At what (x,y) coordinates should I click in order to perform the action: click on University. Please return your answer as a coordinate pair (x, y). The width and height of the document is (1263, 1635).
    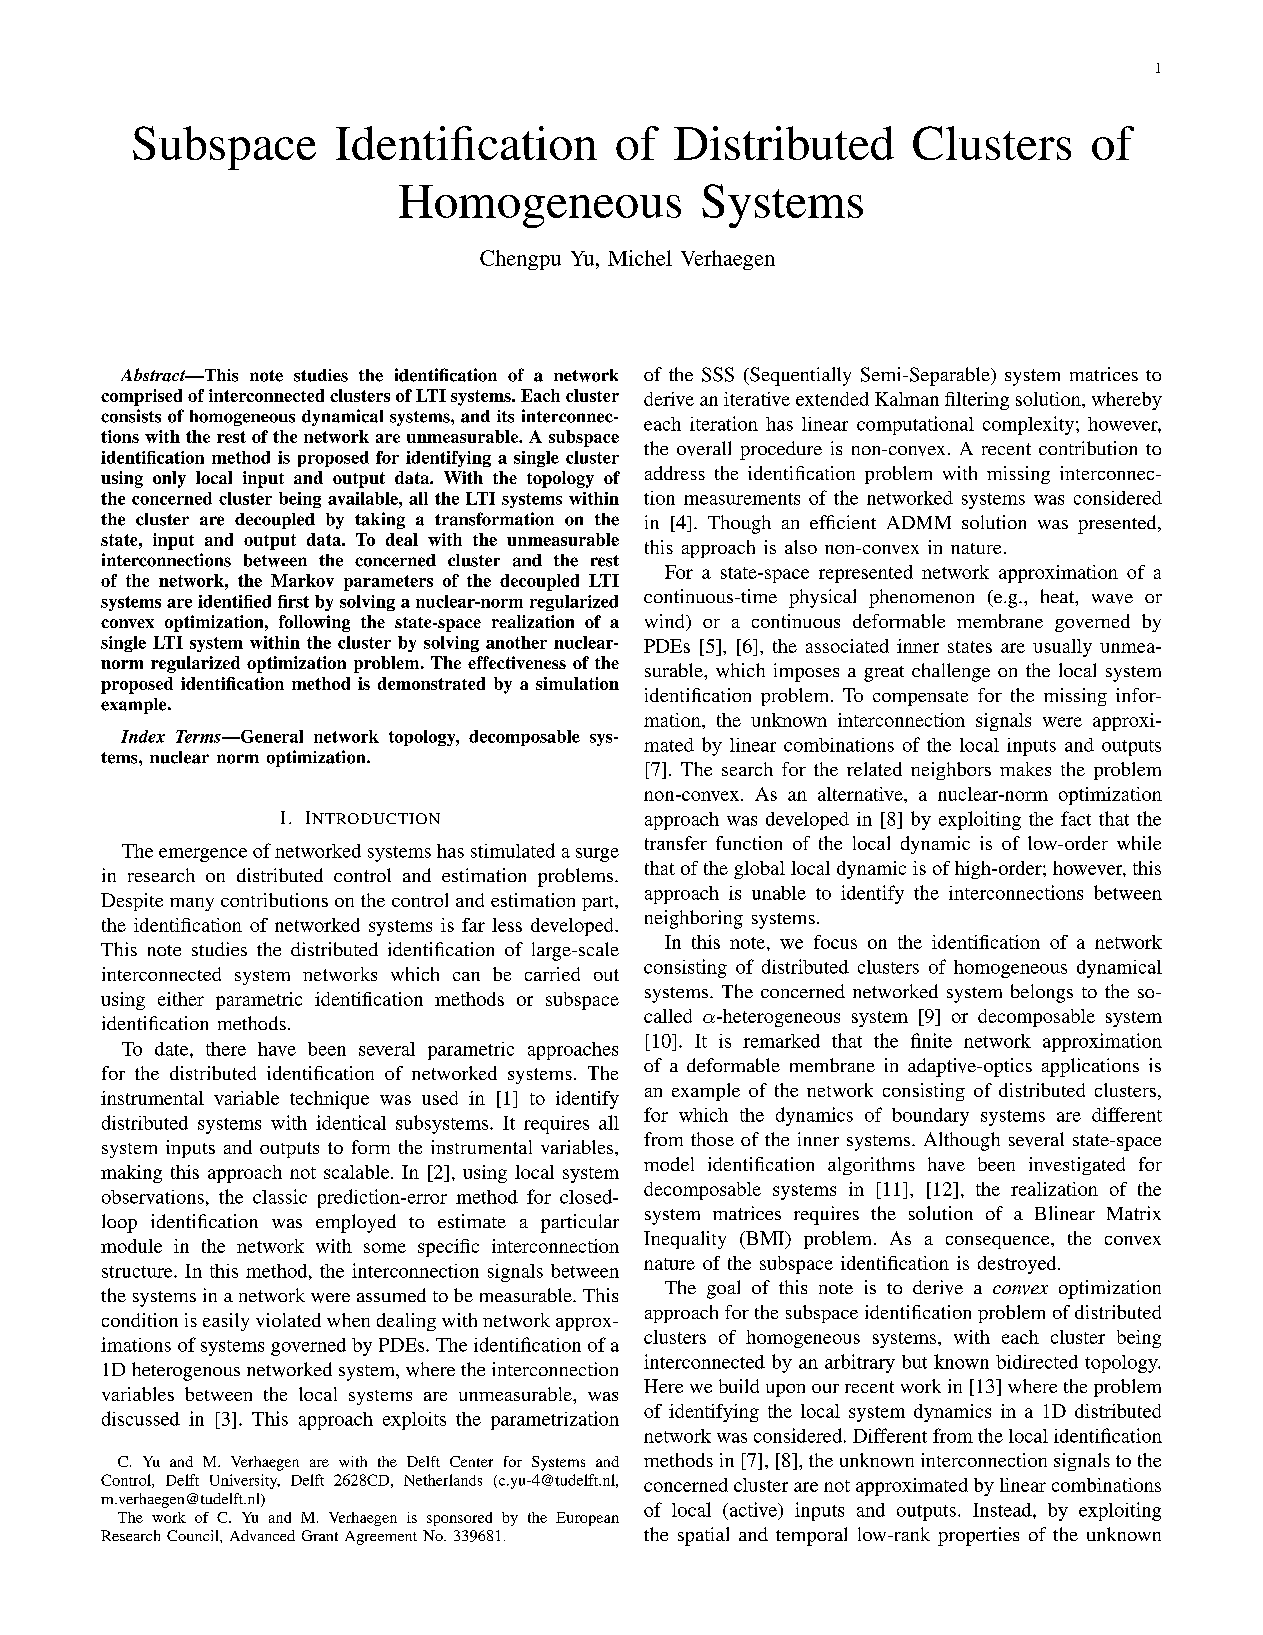
    Looking at the image, I should click on (245, 1481).
